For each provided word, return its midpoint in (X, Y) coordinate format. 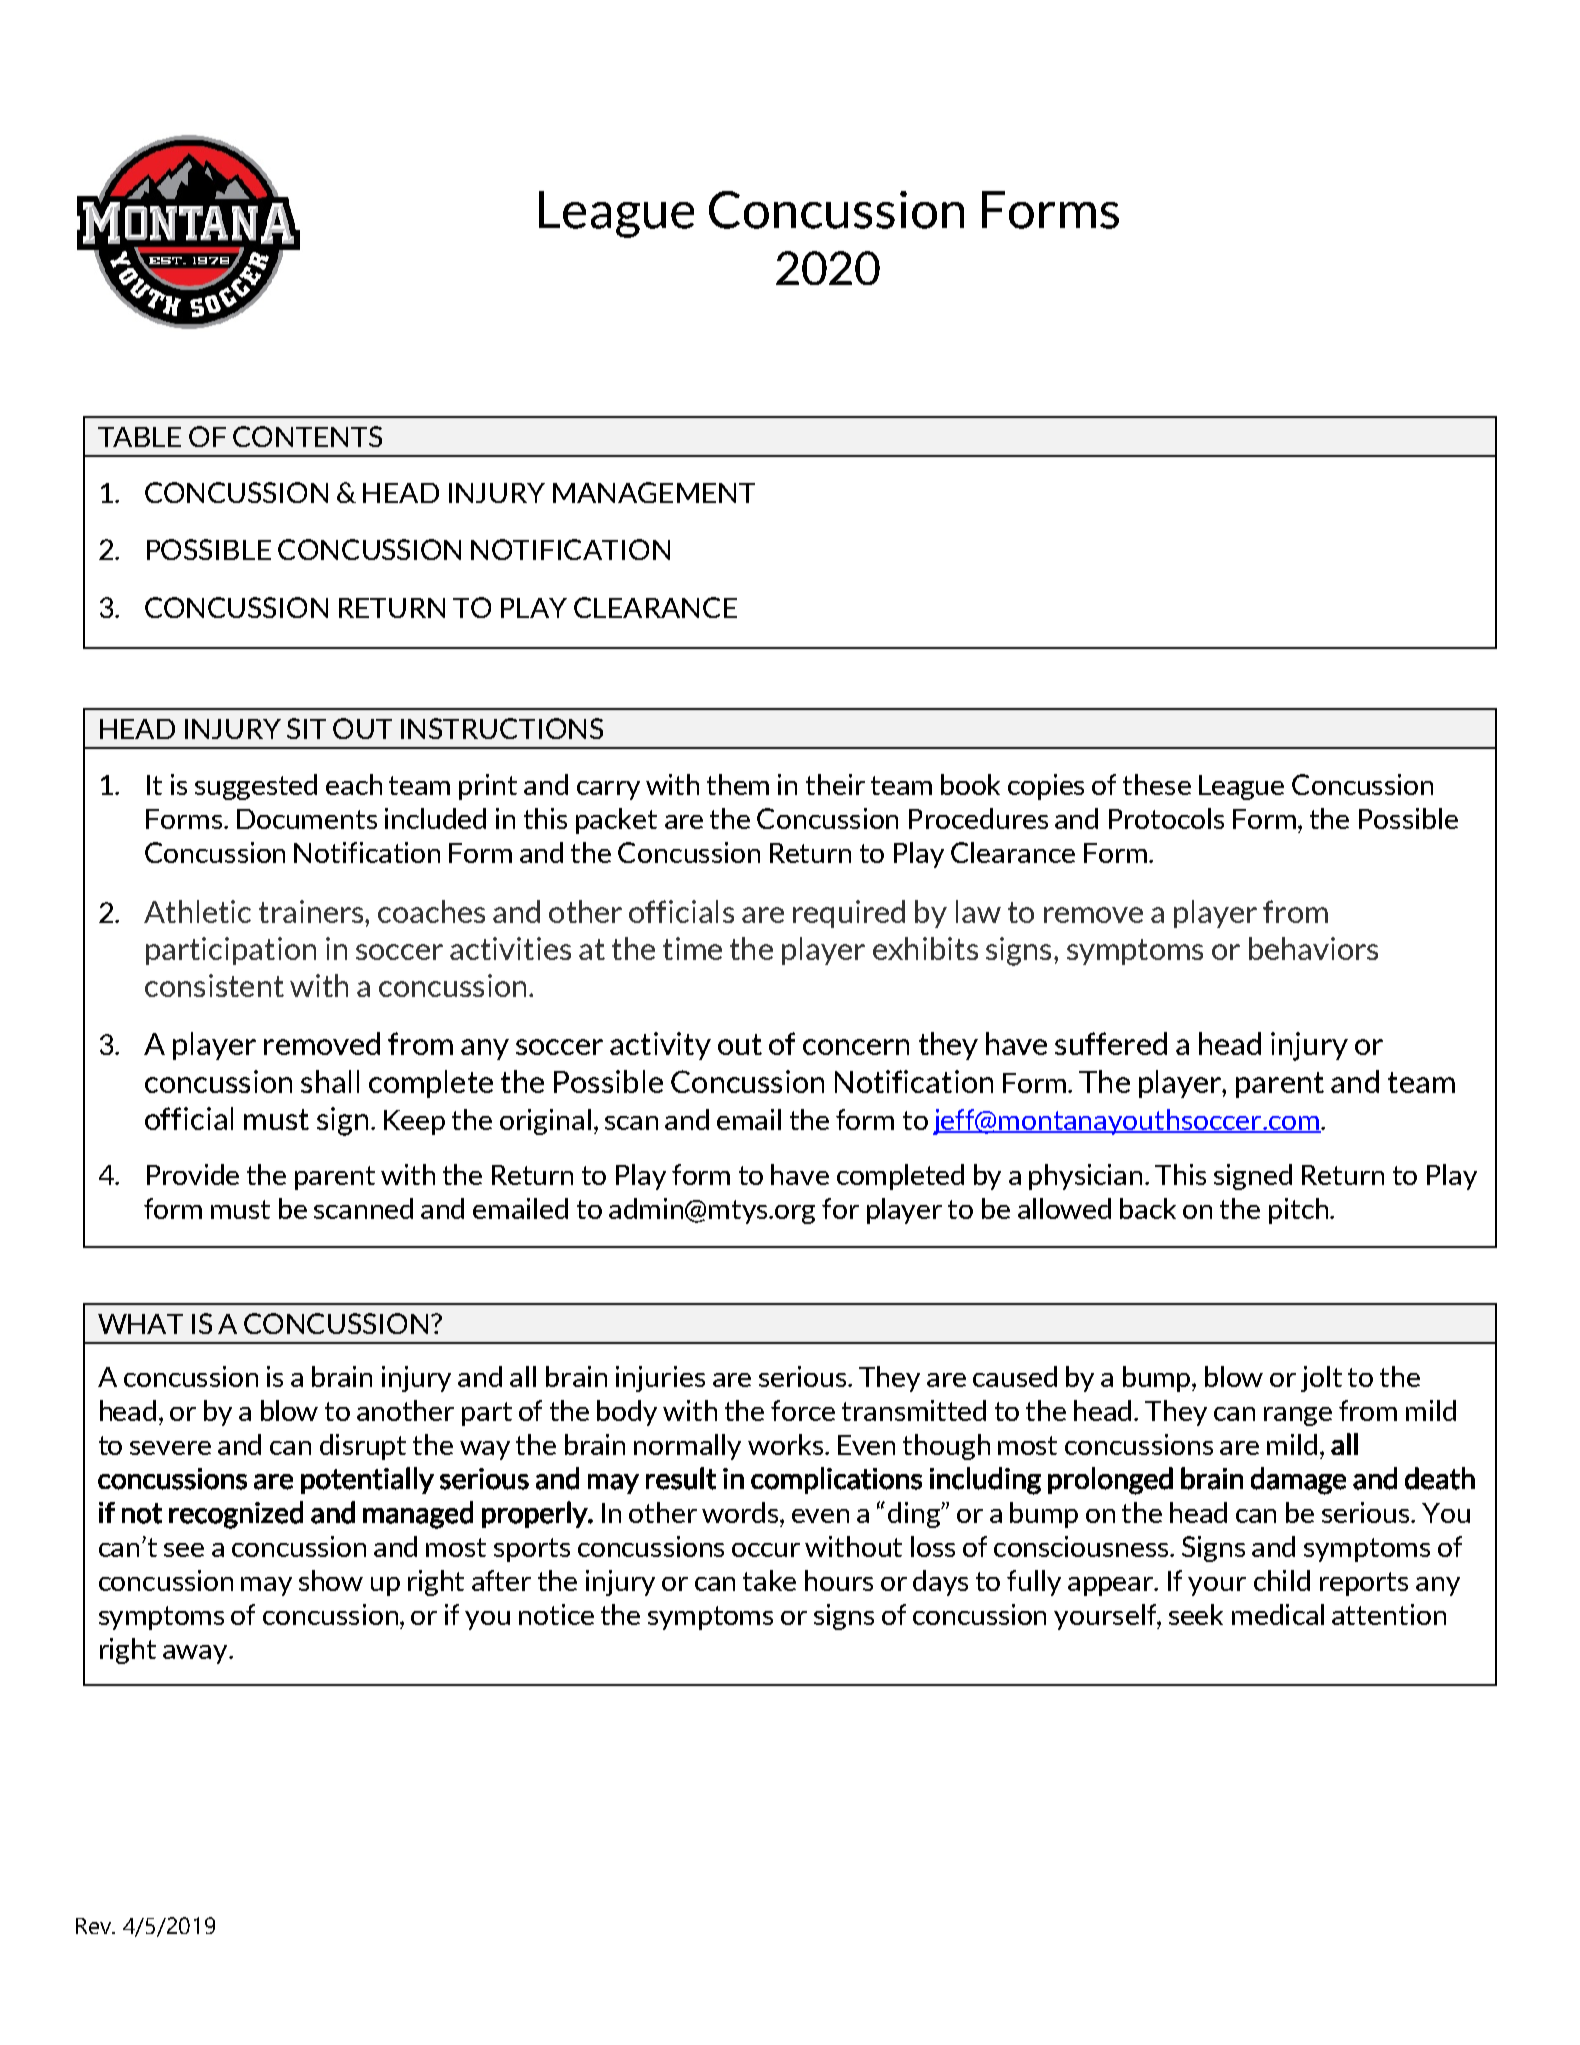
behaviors (1313, 948)
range (1298, 1416)
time (692, 948)
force (803, 1410)
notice (556, 1614)
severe (170, 1448)
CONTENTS (307, 436)
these (1157, 784)
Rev (95, 1926)
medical (1278, 1614)
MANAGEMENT (654, 492)
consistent (214, 985)
